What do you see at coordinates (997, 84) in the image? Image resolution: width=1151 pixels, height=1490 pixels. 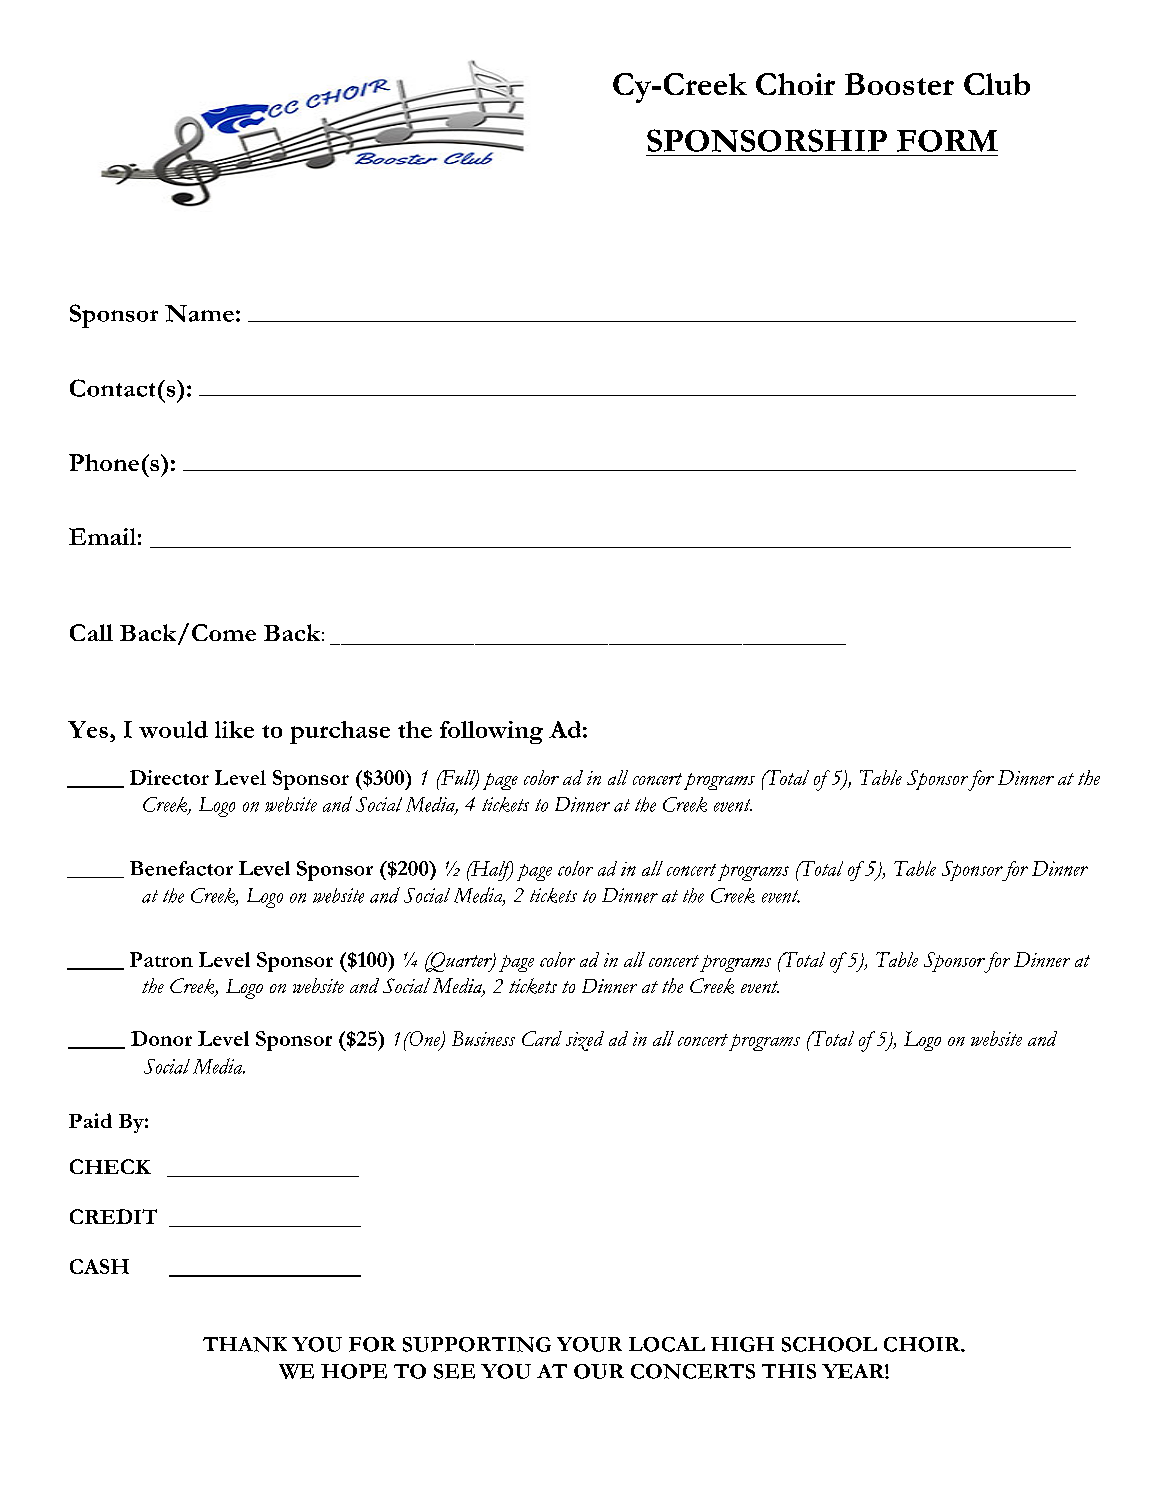 I see `Club` at bounding box center [997, 84].
